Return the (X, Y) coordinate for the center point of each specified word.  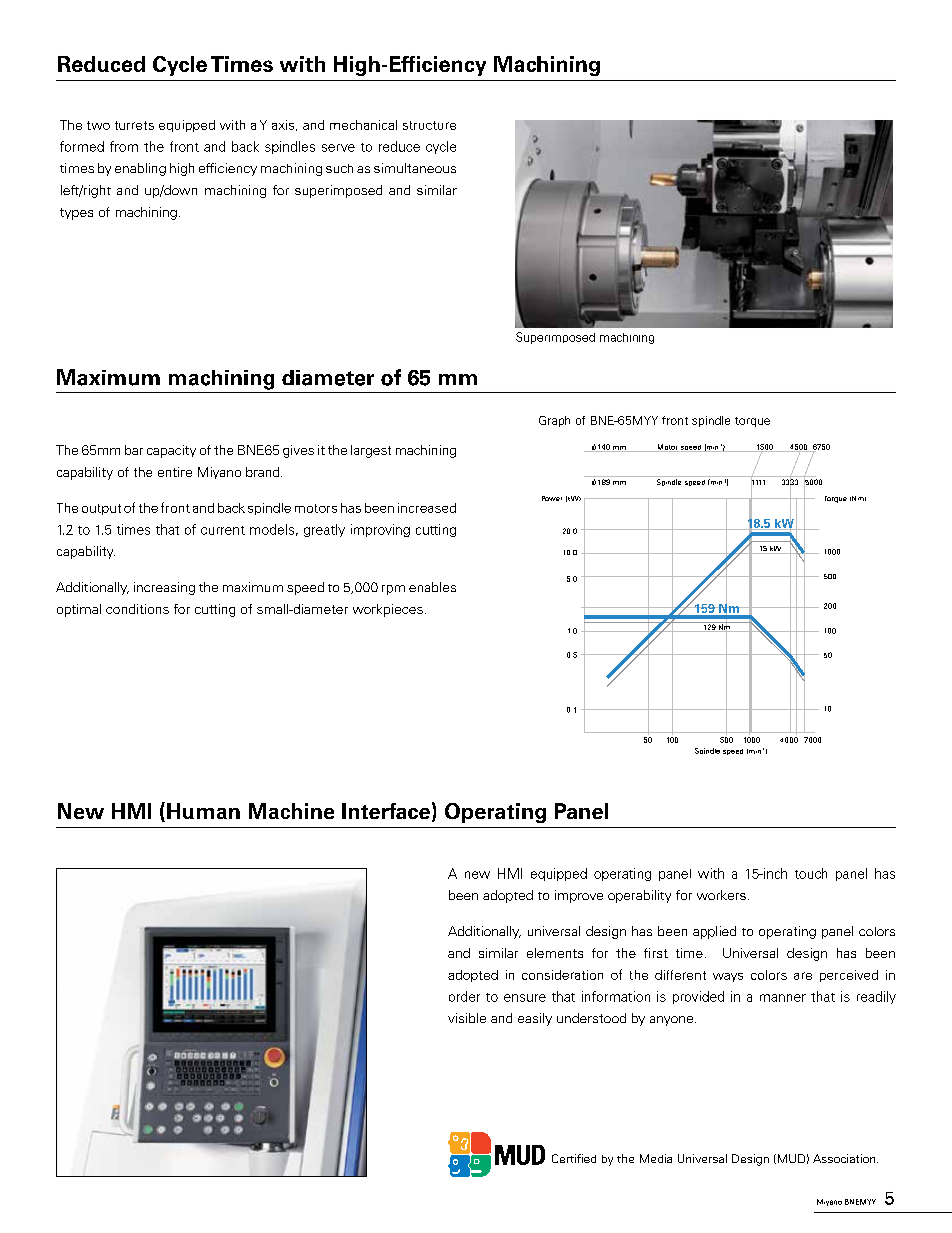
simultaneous (415, 168)
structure (429, 125)
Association (845, 1158)
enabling (140, 169)
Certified (574, 1158)
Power (552, 498)
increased (427, 508)
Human (203, 811)
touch (811, 873)
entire (175, 472)
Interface (386, 811)
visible (467, 1018)
